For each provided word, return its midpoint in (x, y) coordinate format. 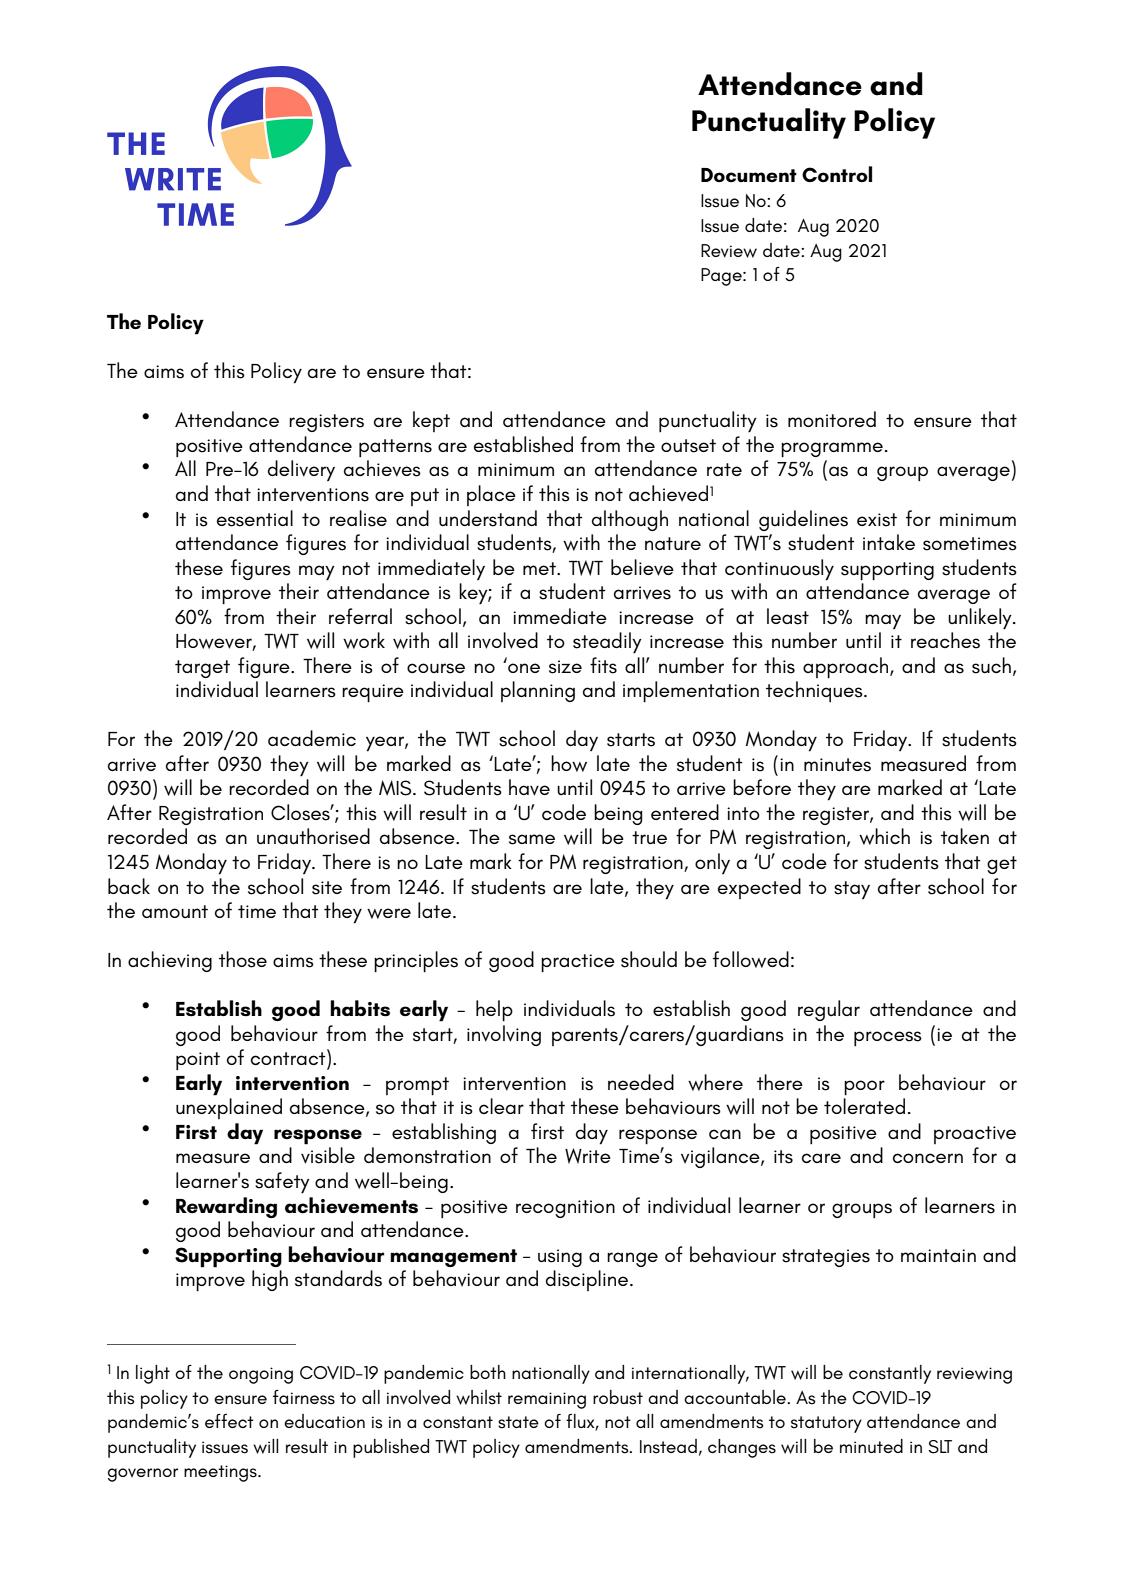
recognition (565, 1209)
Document (749, 175)
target (202, 669)
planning (538, 691)
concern (928, 1158)
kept (431, 421)
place (491, 495)
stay (852, 890)
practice (578, 963)
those (243, 959)
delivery (301, 470)
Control (837, 174)
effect (229, 1421)
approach (847, 667)
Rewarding (226, 1207)
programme (832, 449)
